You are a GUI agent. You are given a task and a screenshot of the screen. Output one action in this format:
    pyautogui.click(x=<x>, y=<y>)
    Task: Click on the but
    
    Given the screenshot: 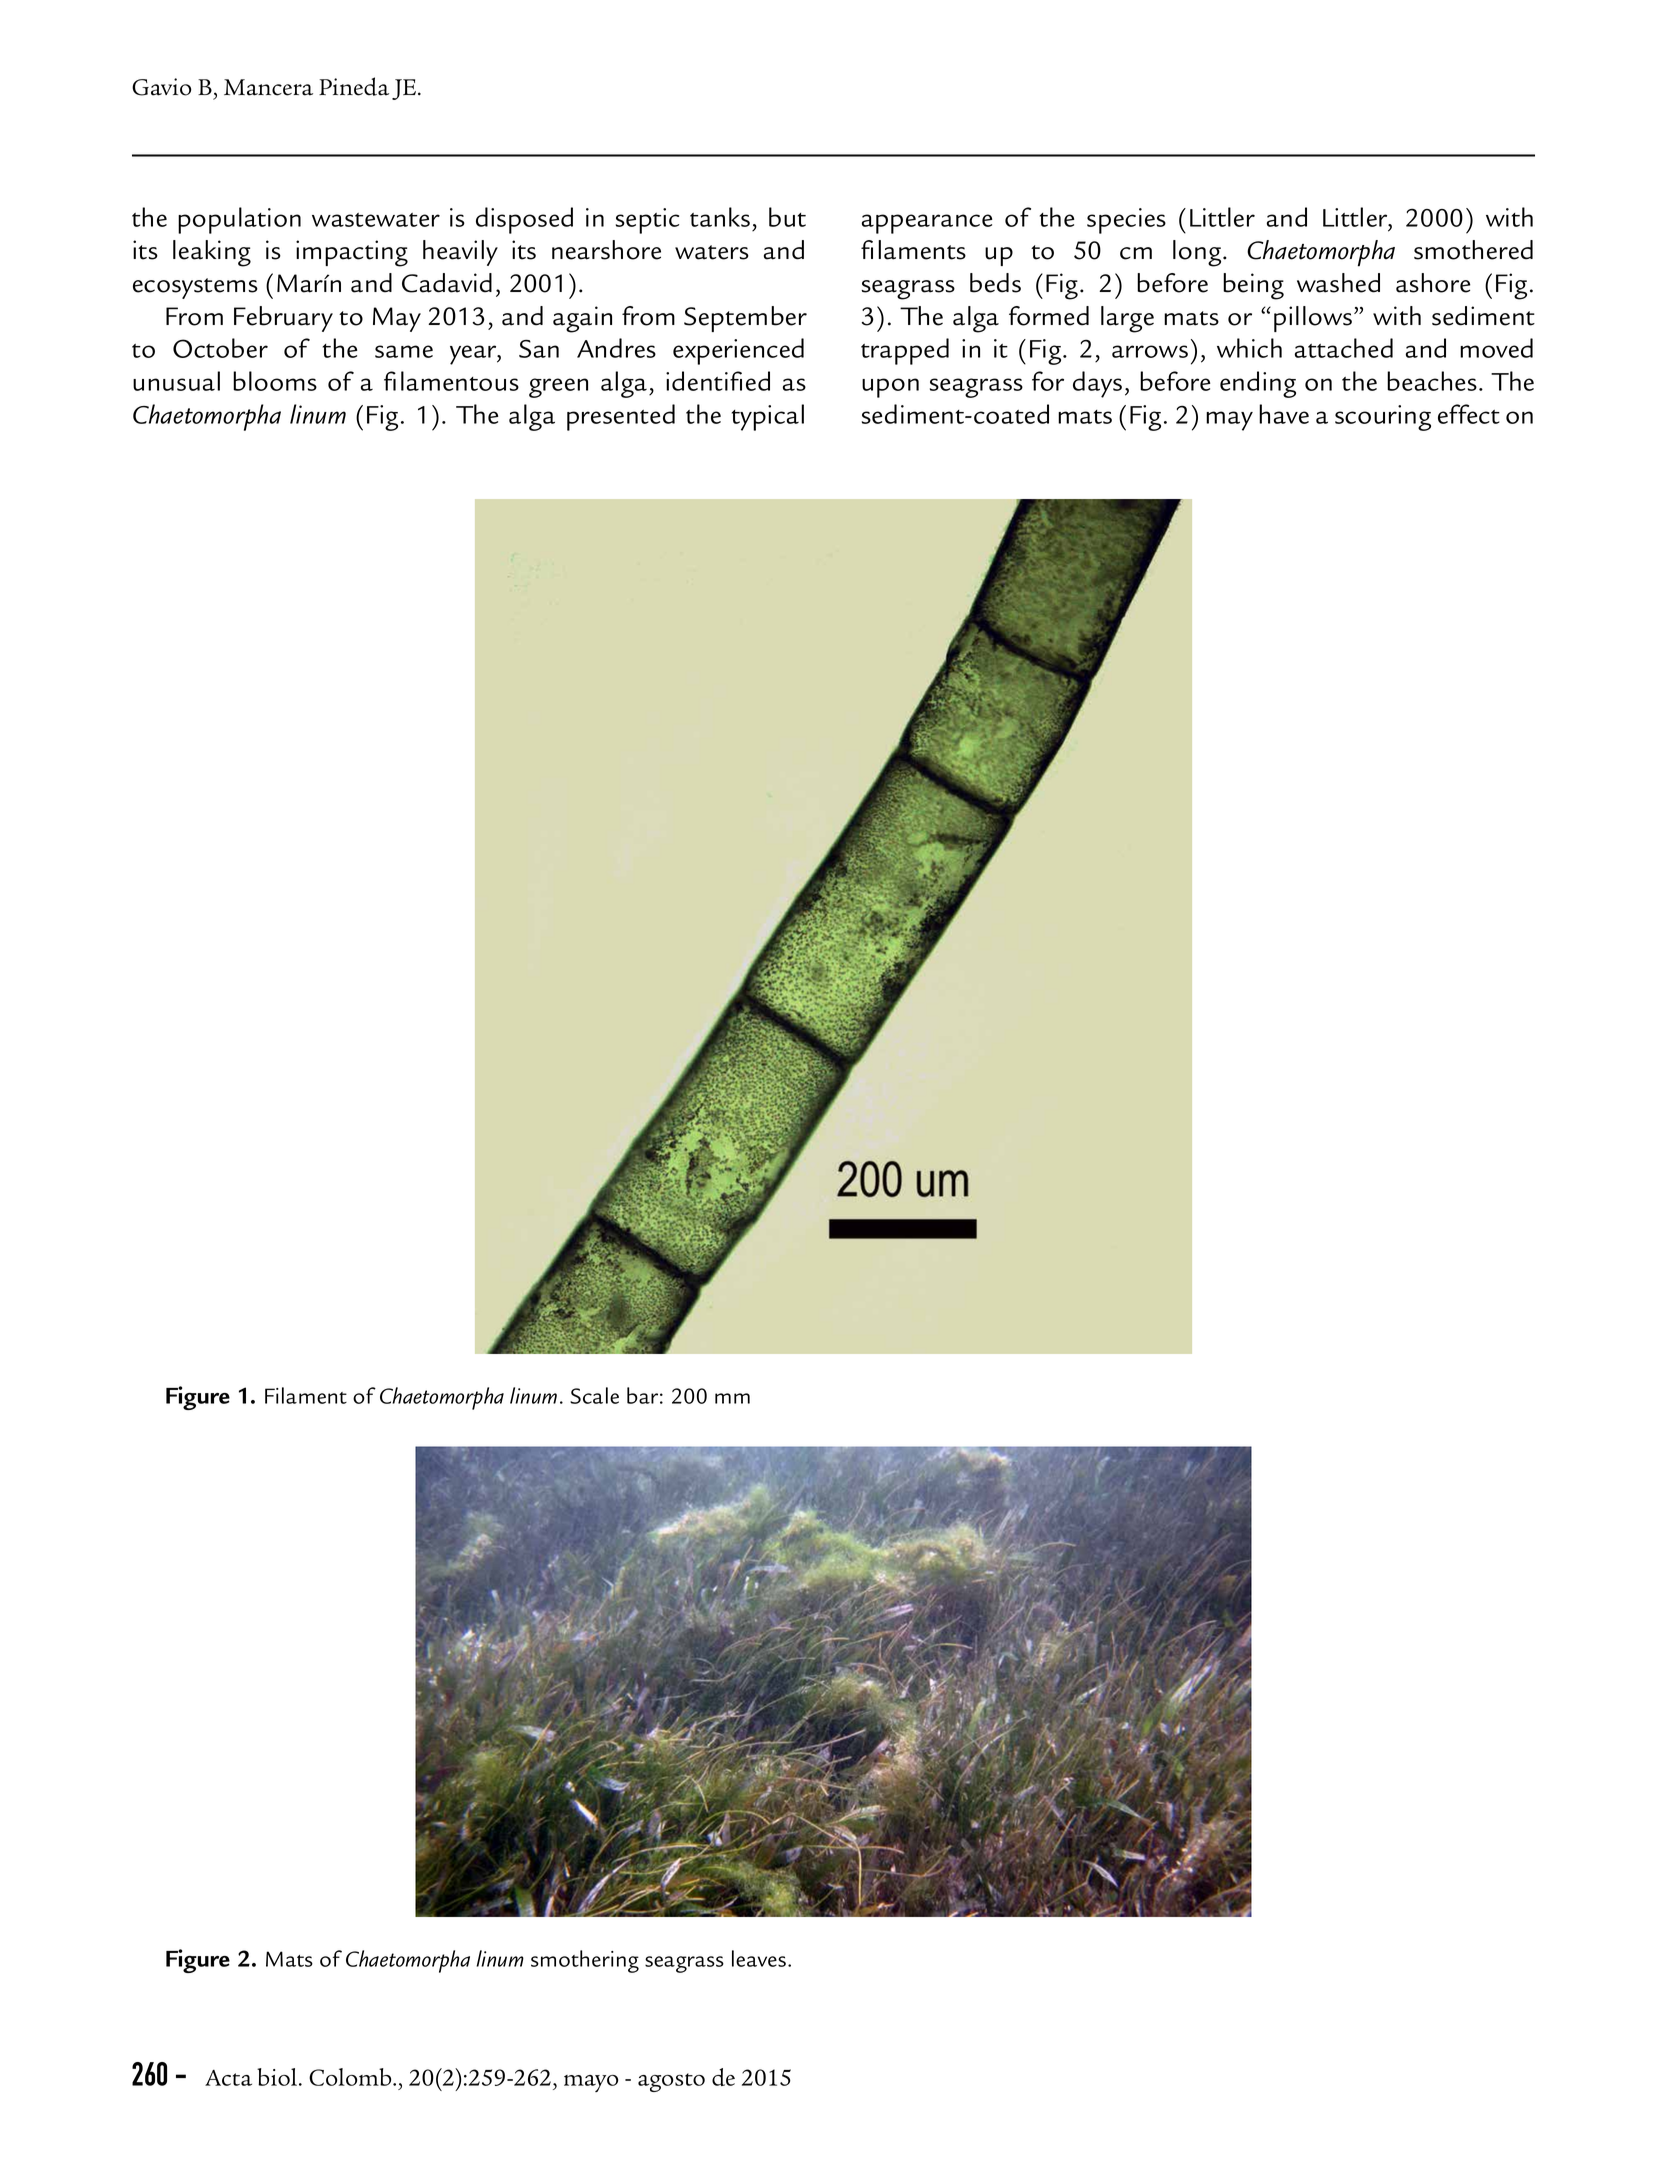 What is the action you would take?
    pyautogui.click(x=787, y=217)
